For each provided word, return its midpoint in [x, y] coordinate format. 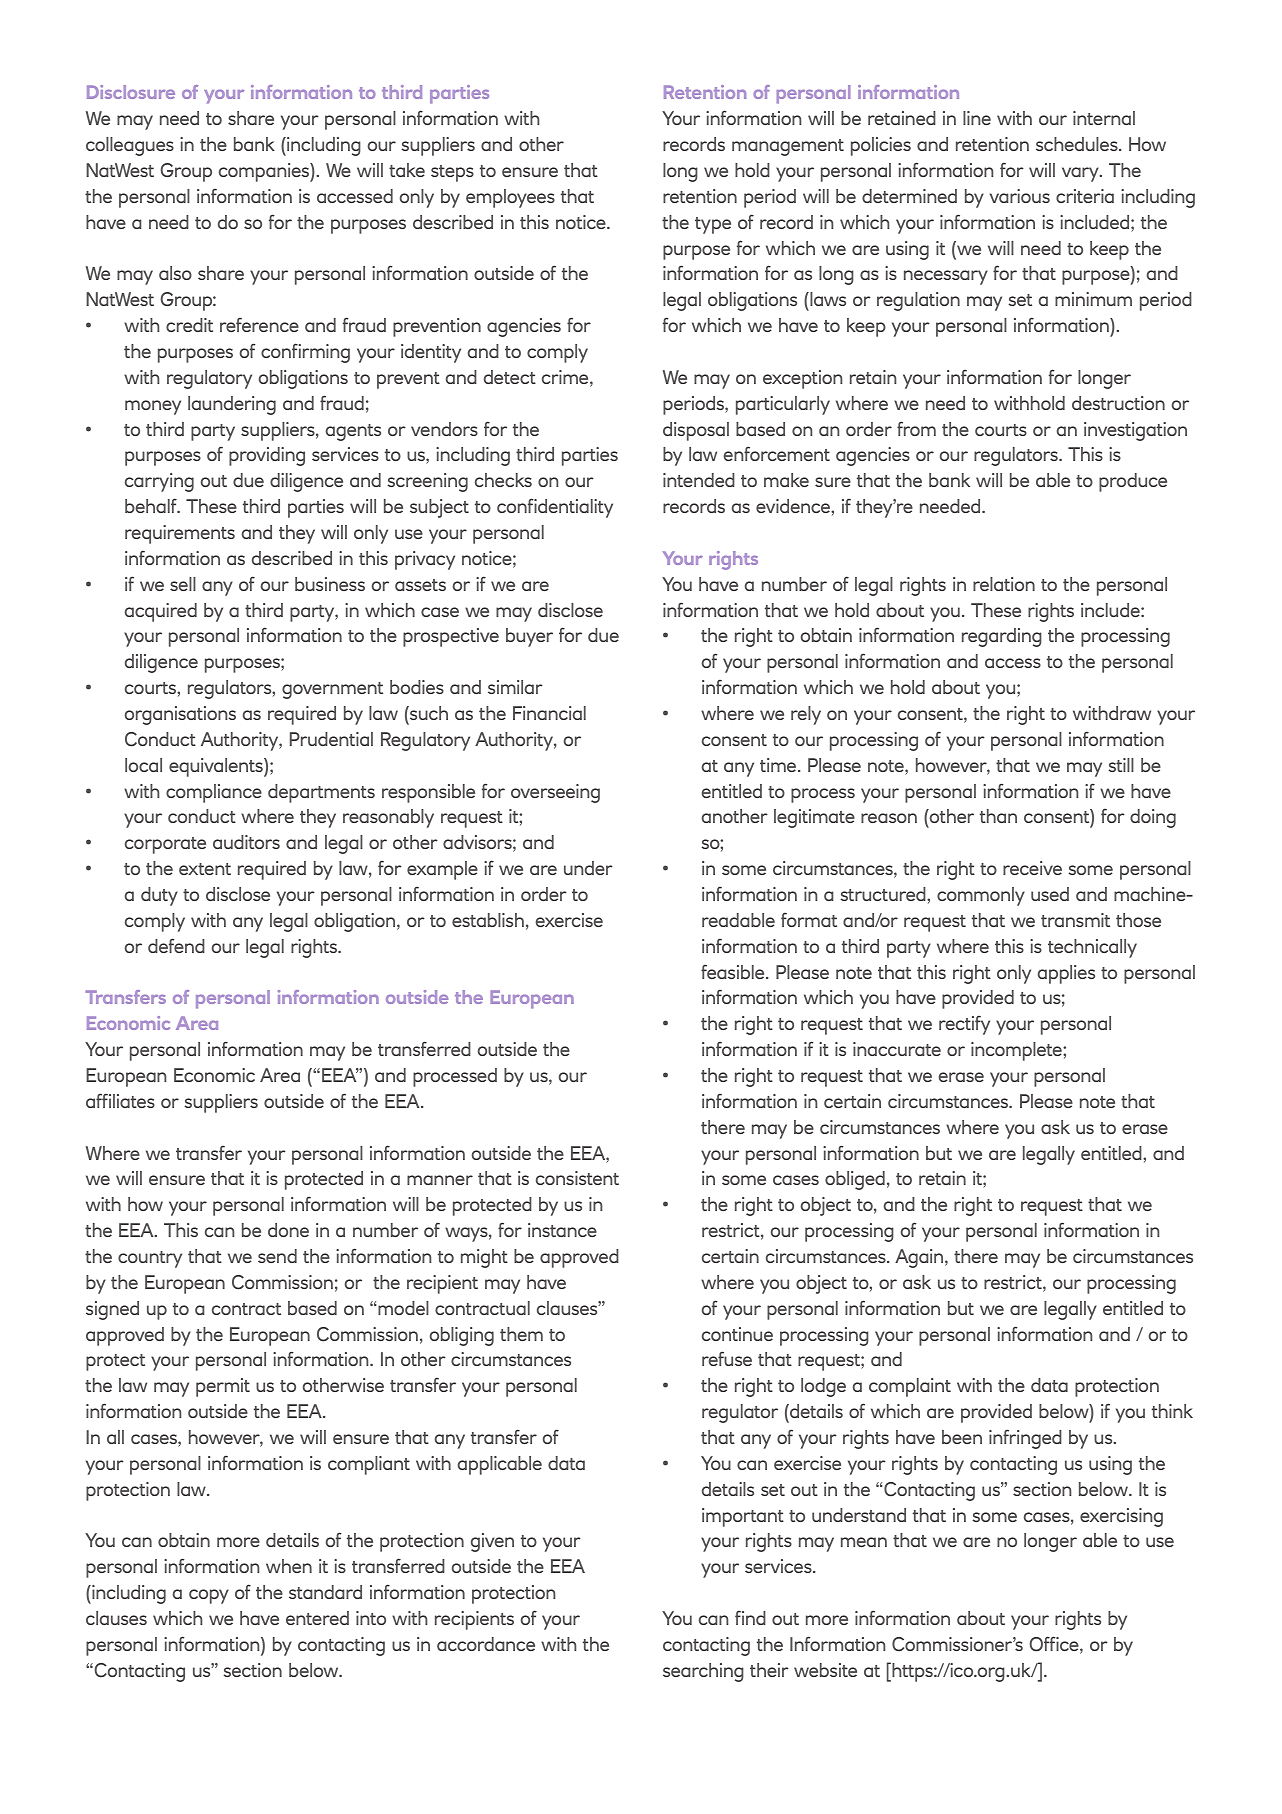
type [713, 225]
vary [1081, 174]
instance [562, 1230]
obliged [855, 1180]
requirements [180, 534]
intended [699, 480]
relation [1004, 584]
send [277, 1256]
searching [703, 1672]
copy [209, 1596]
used [1050, 894]
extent [205, 869]
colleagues [130, 146]
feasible [734, 971]
